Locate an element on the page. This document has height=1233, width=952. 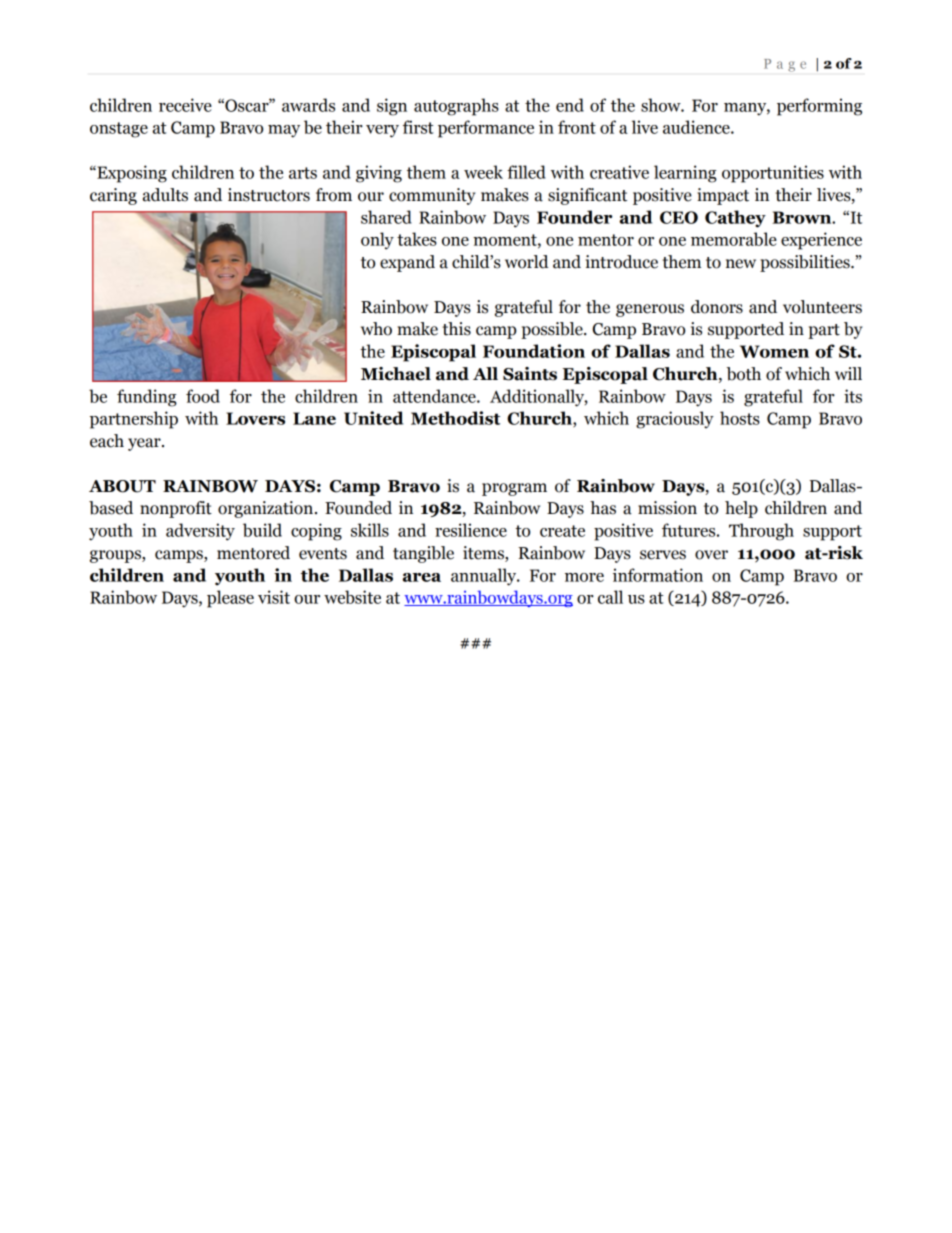
please is located at coordinates (230, 599).
